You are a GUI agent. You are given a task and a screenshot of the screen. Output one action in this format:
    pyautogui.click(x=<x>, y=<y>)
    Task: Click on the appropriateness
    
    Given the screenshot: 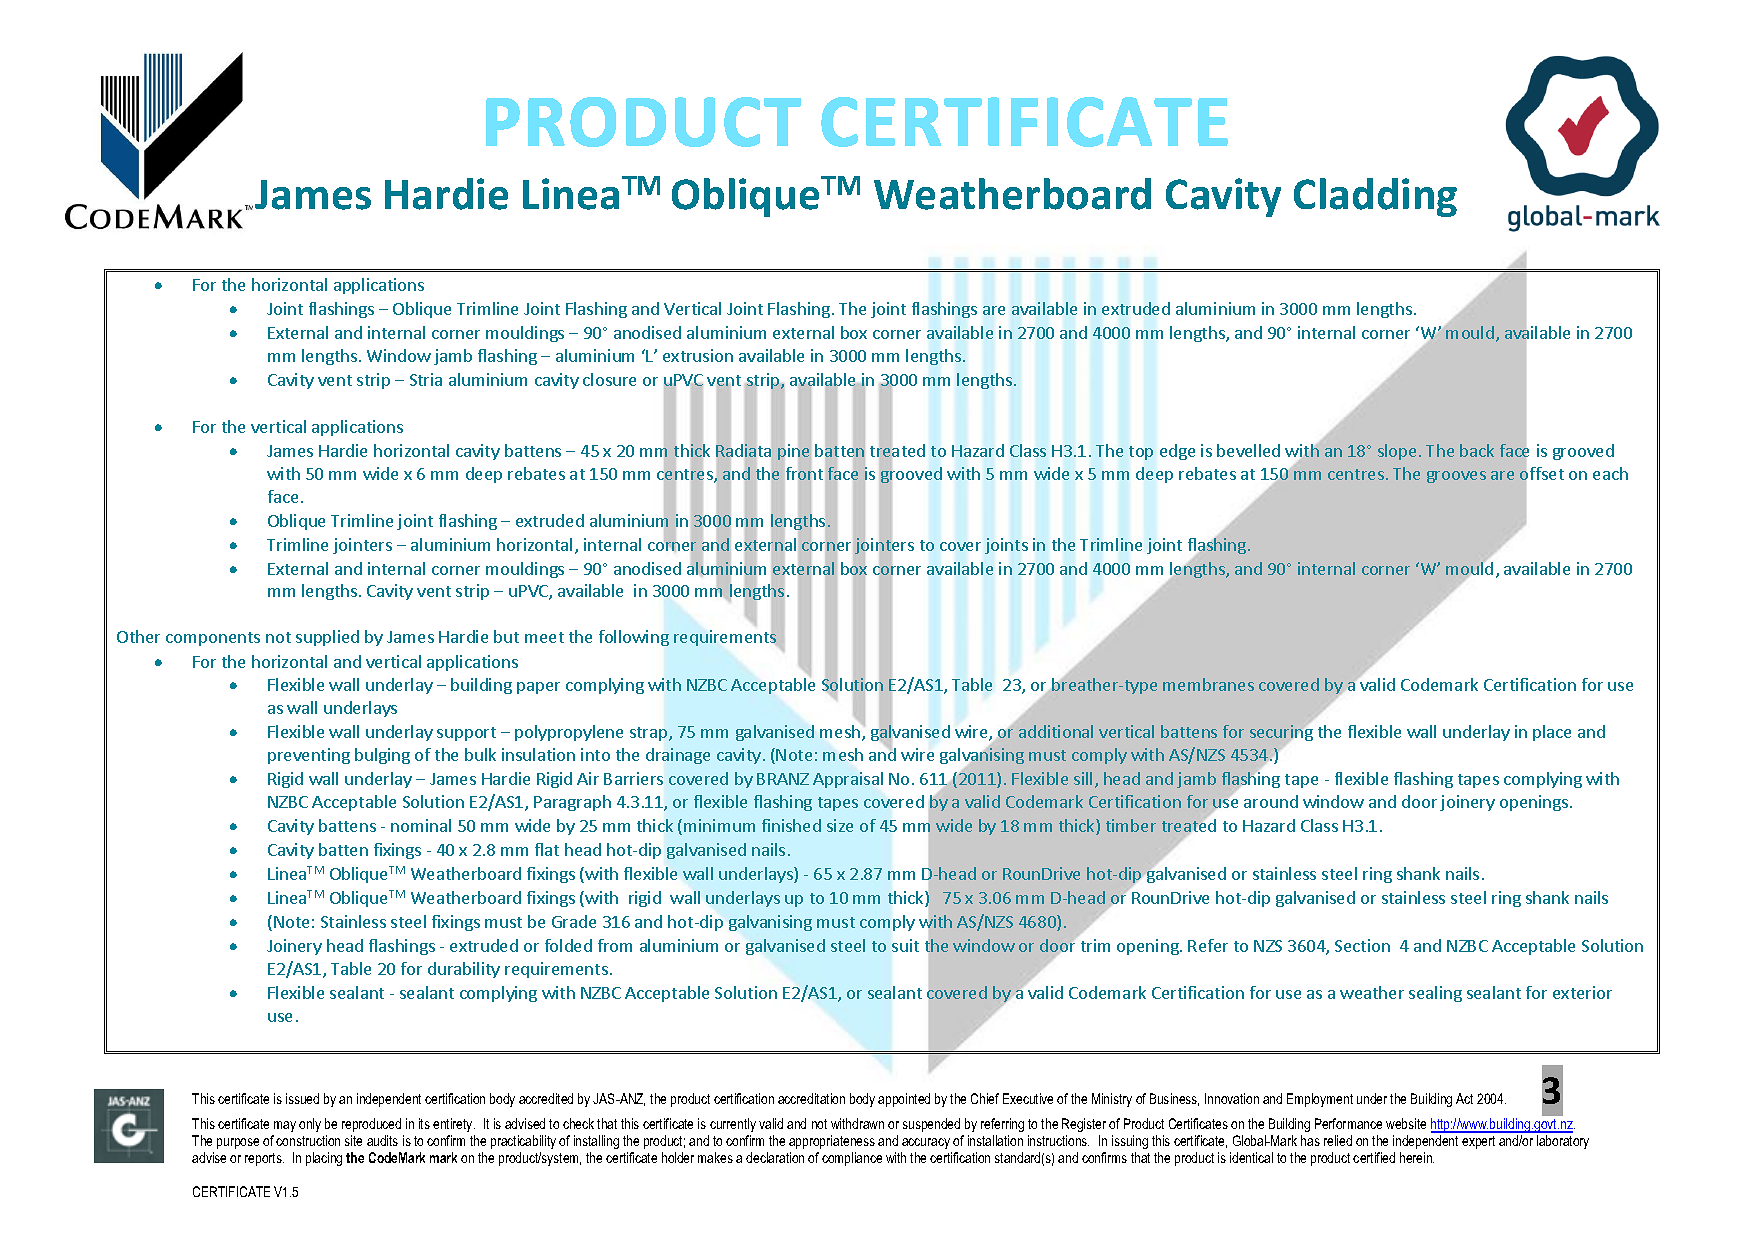 What is the action you would take?
    pyautogui.click(x=832, y=1142)
